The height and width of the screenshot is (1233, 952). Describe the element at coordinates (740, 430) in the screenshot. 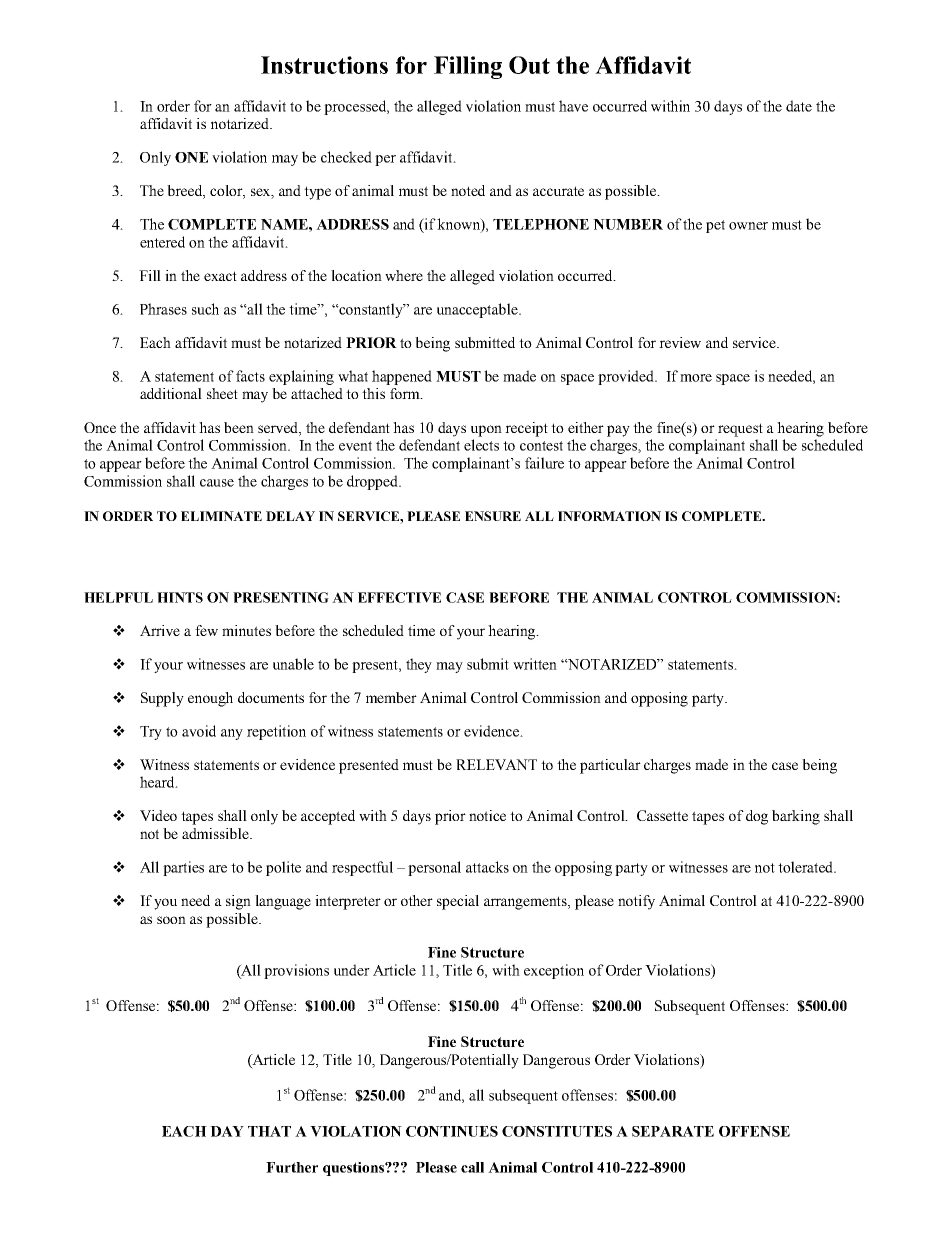

I see `request` at that location.
